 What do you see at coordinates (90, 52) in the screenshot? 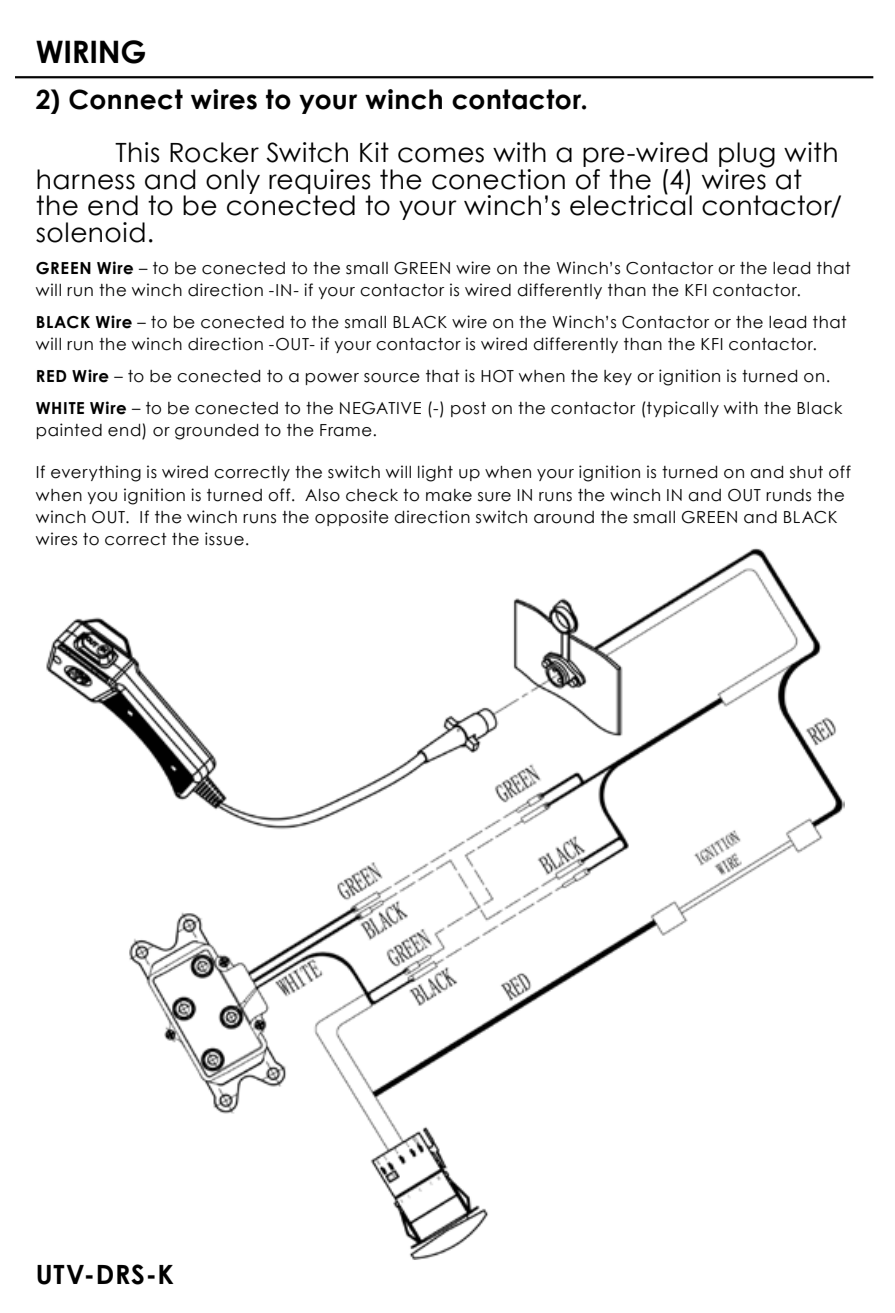
I see `WIRING` at bounding box center [90, 52].
